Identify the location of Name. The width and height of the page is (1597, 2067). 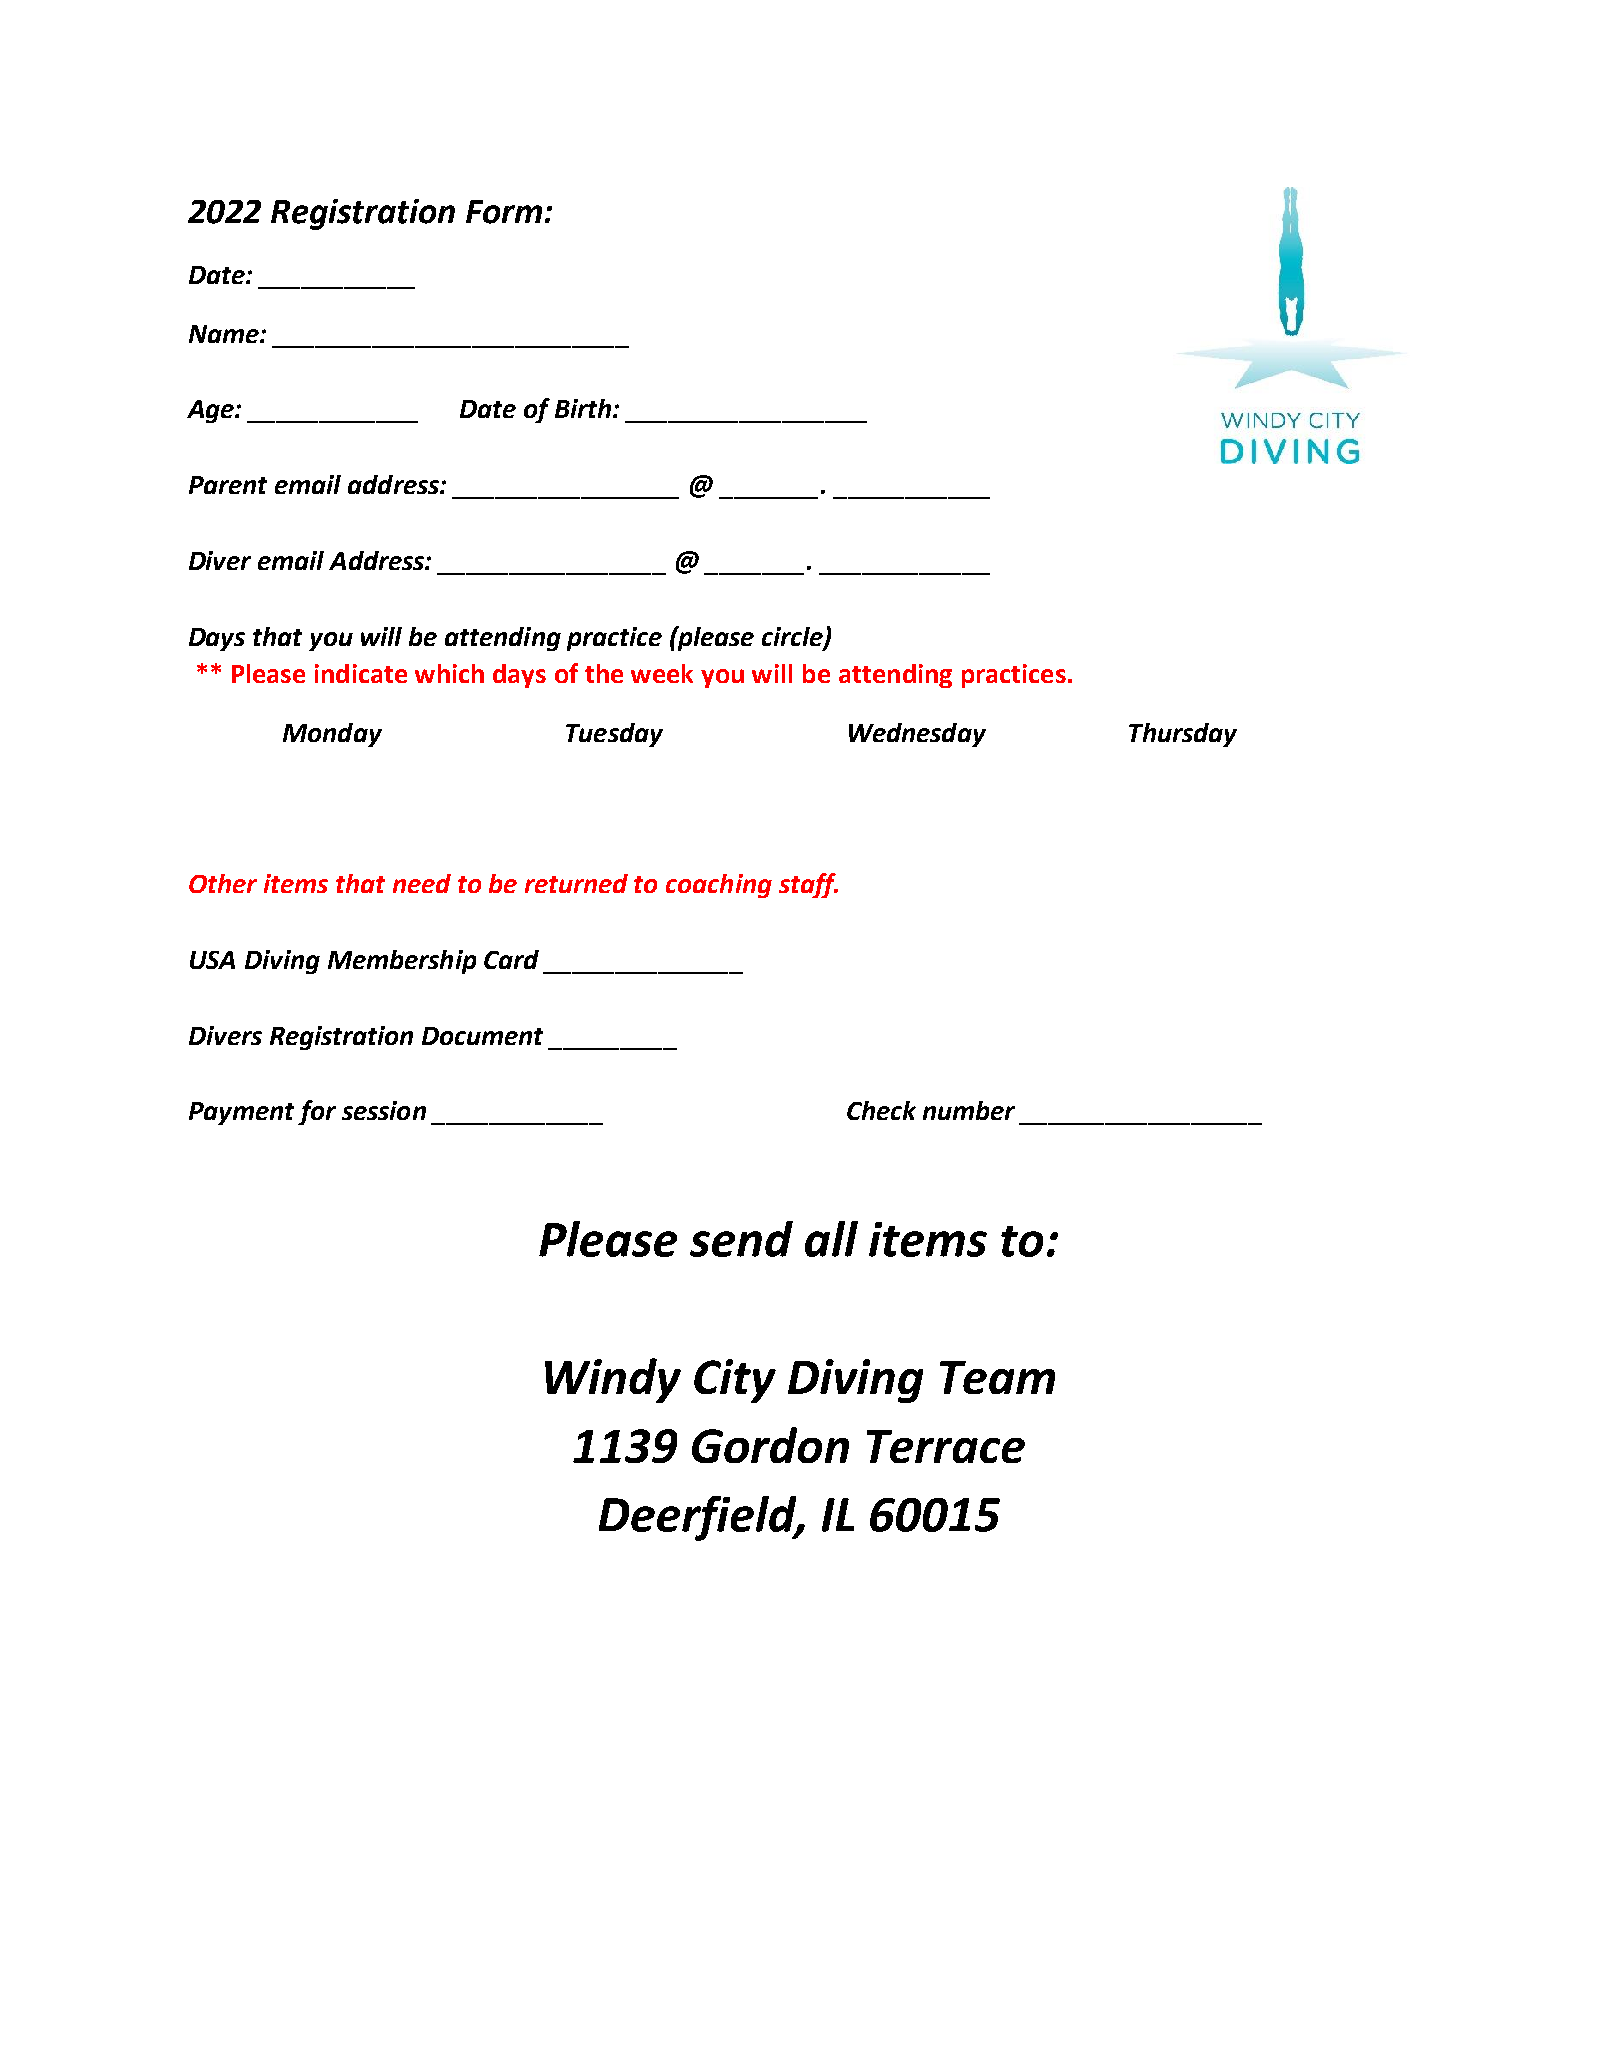
(225, 334).
